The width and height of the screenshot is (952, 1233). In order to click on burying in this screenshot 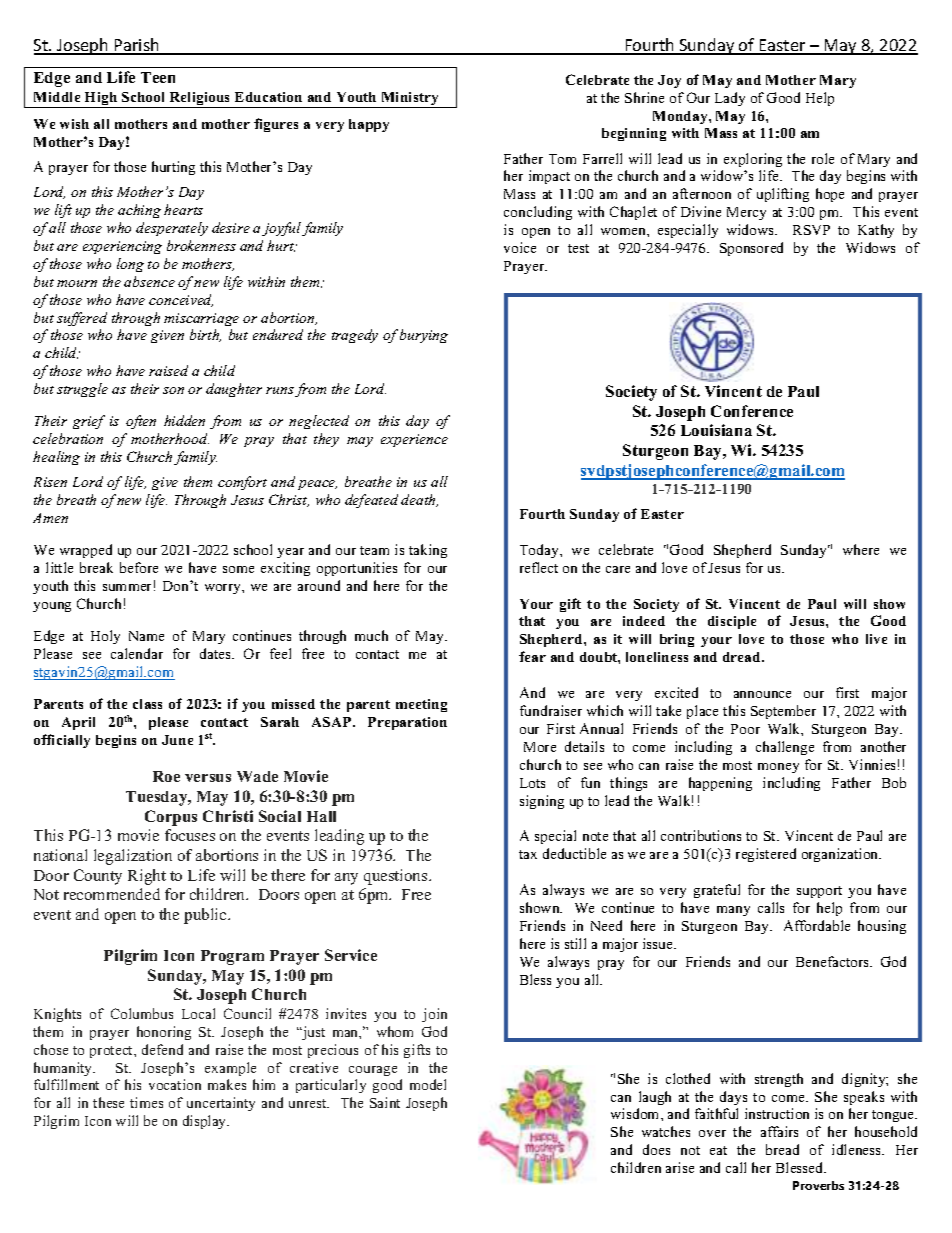, I will do `click(424, 336)`.
